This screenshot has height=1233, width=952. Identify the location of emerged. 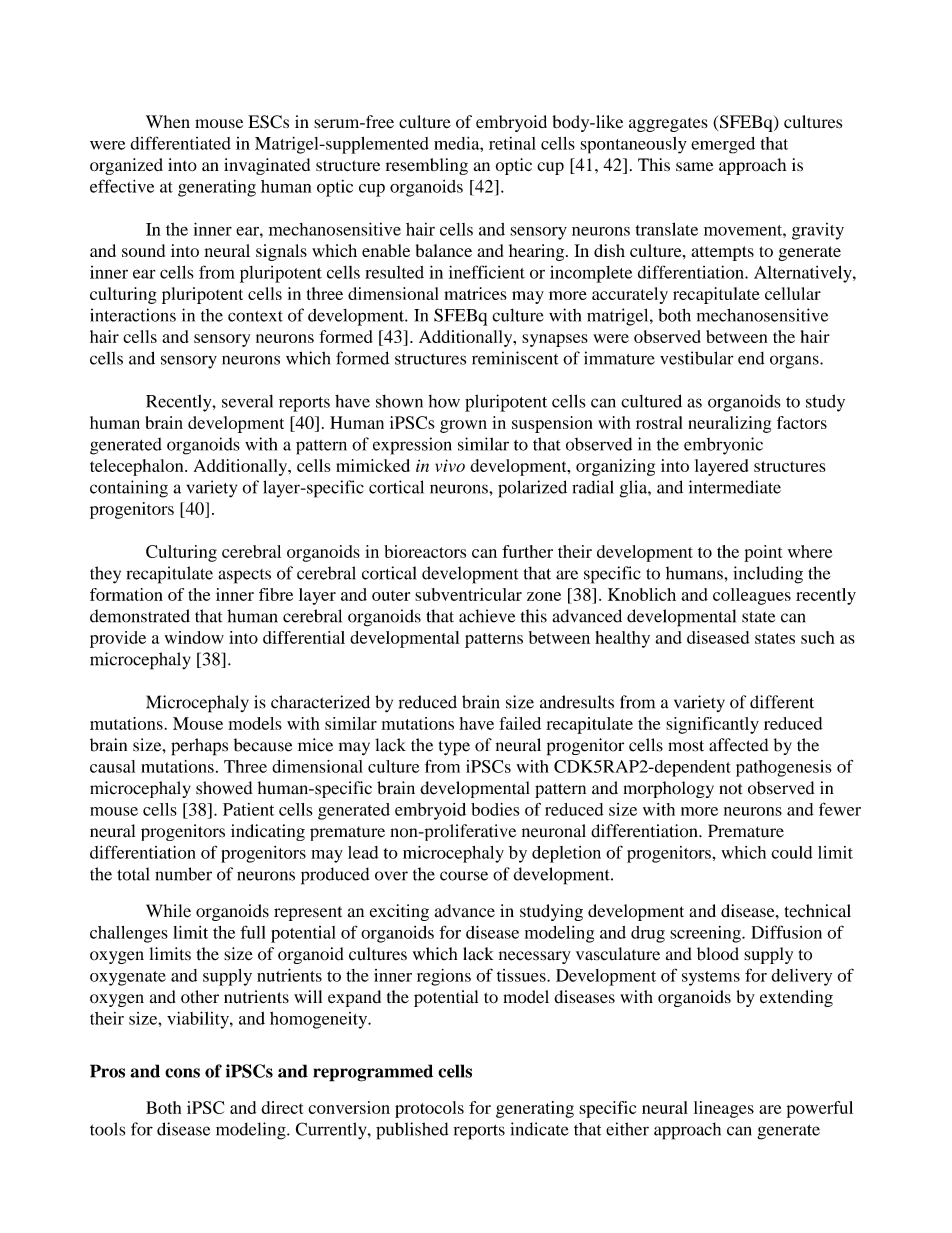
(723, 145).
